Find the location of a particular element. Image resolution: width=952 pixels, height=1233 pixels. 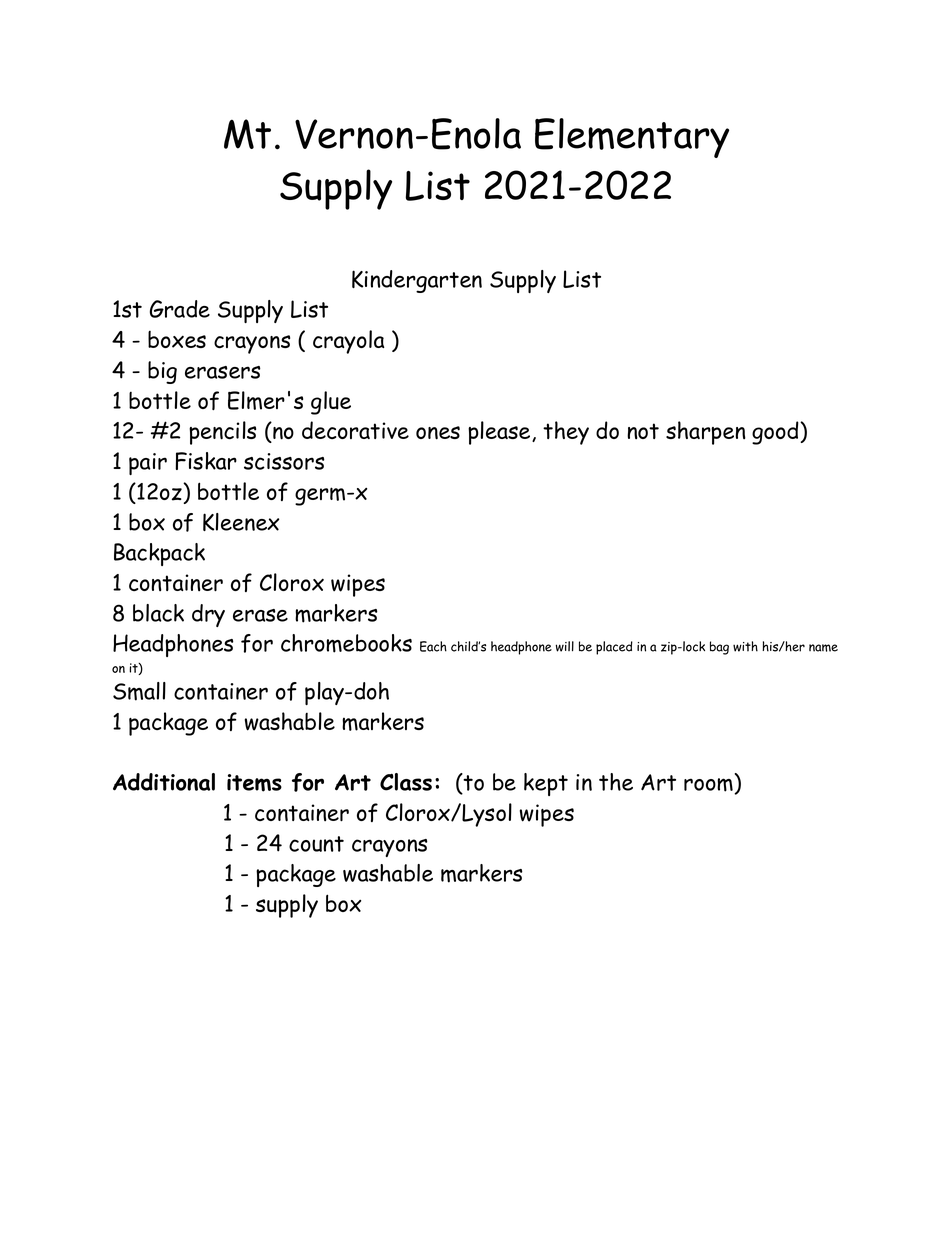

good is located at coordinates (776, 433).
